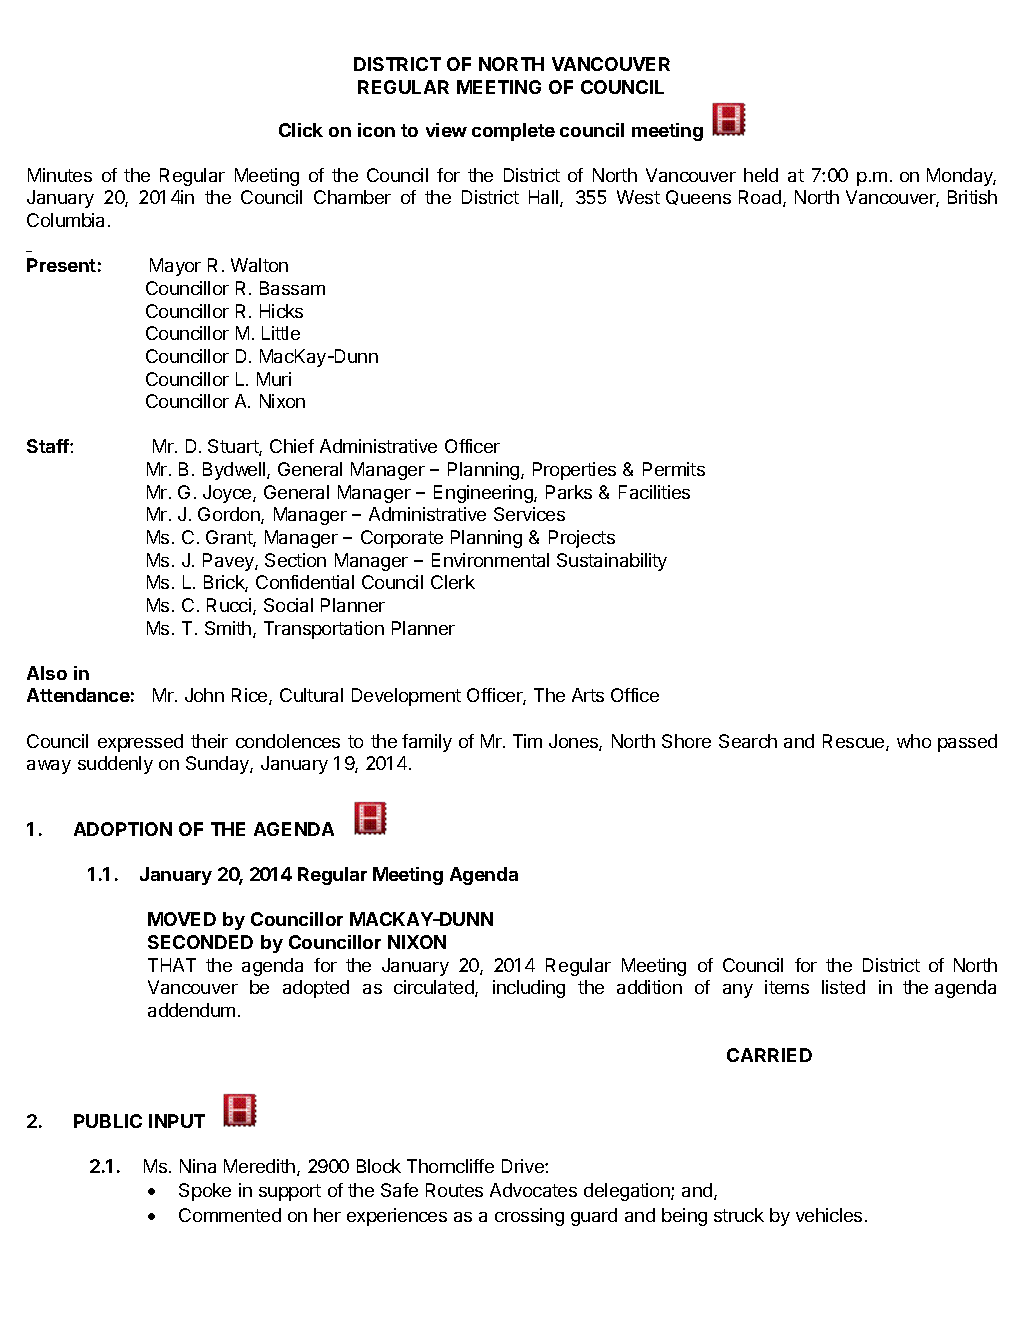  Describe the element at coordinates (855, 742) in the image. I see `Rescue` at that location.
